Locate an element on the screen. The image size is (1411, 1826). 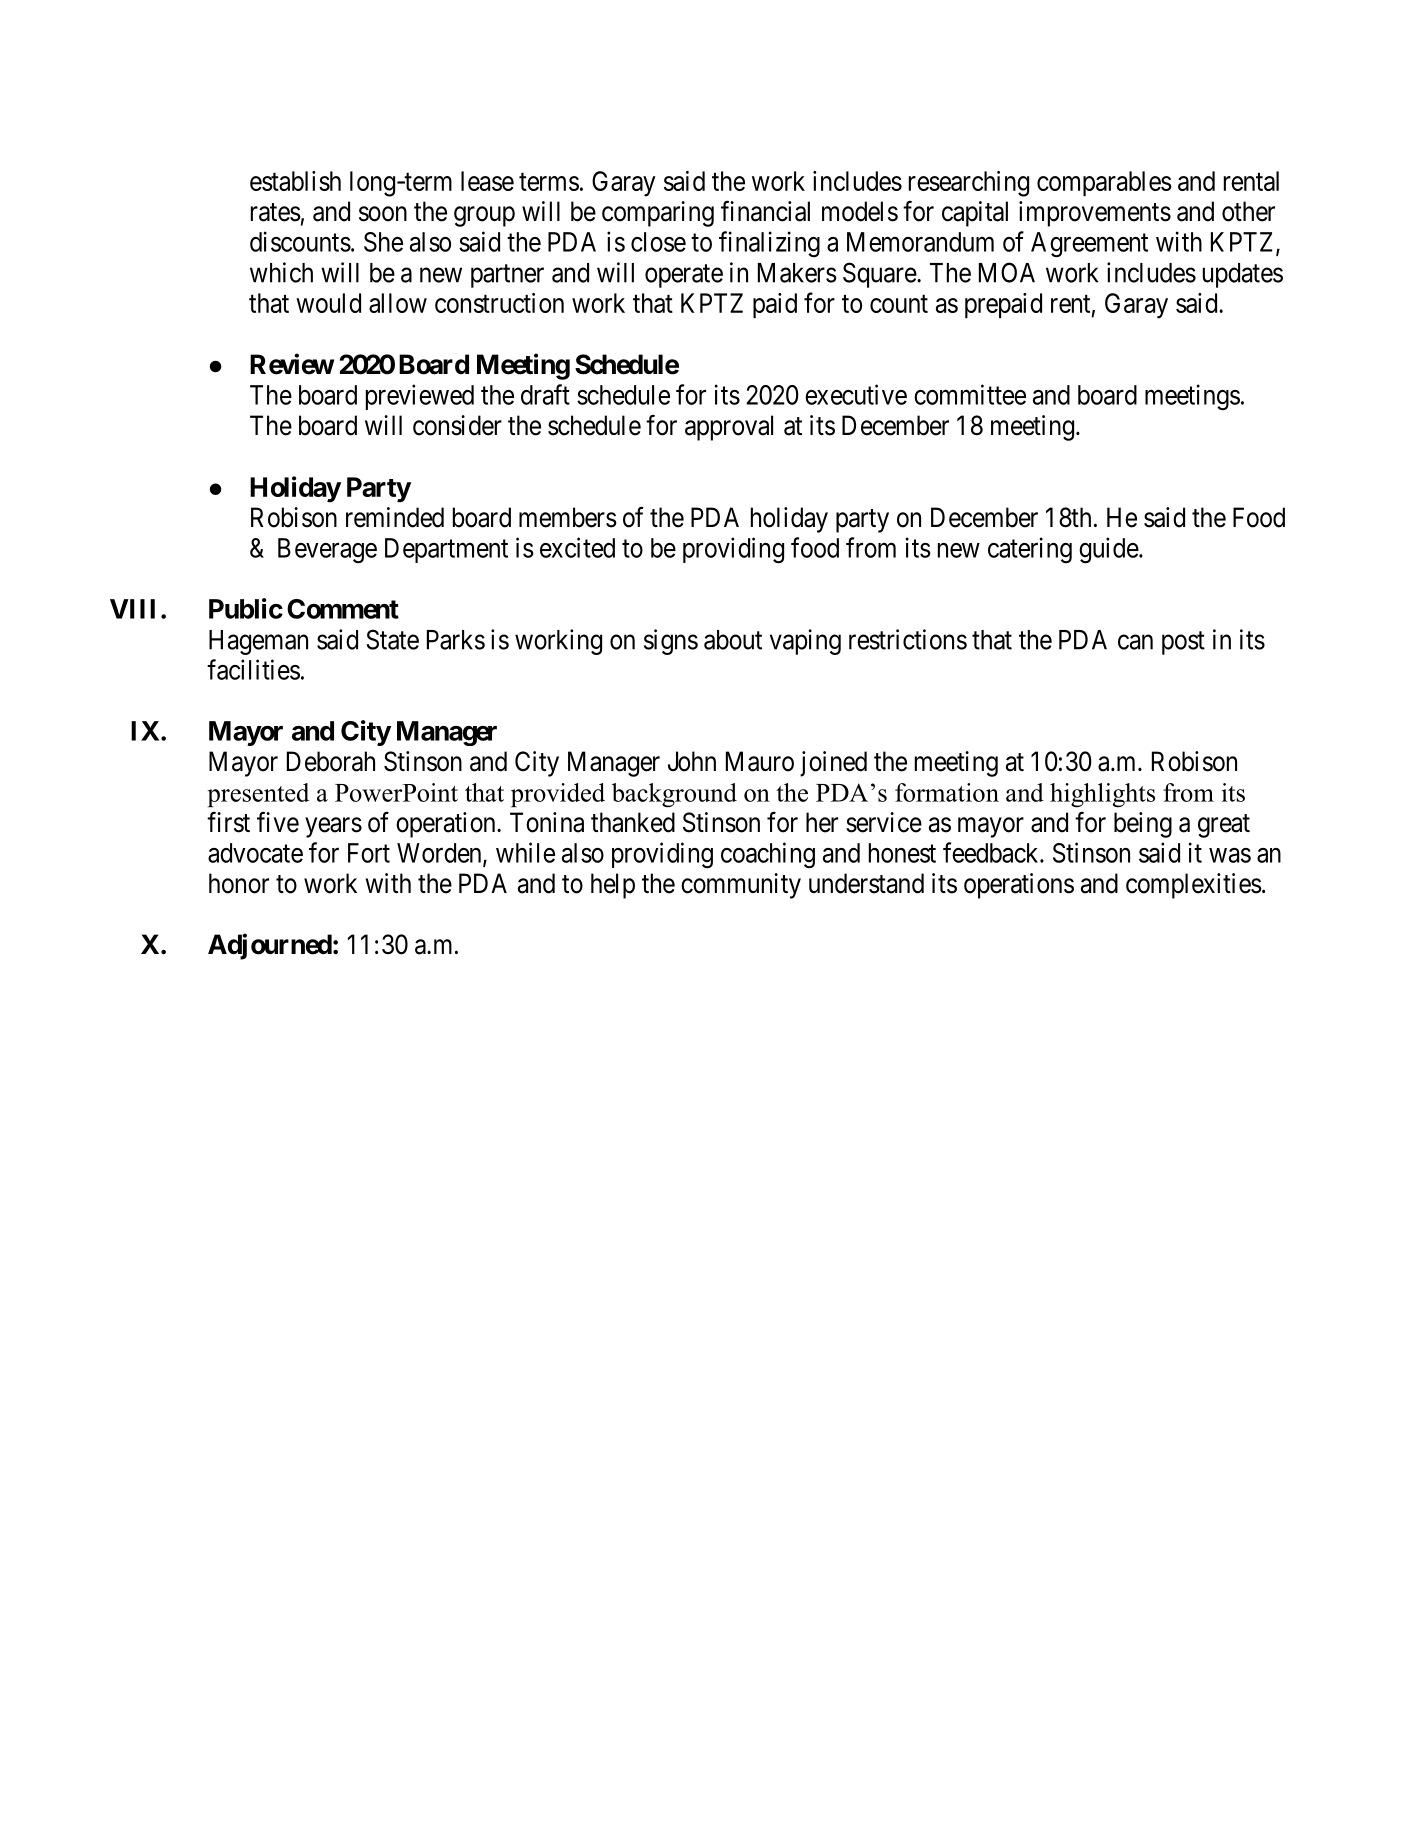
John is located at coordinates (692, 761).
